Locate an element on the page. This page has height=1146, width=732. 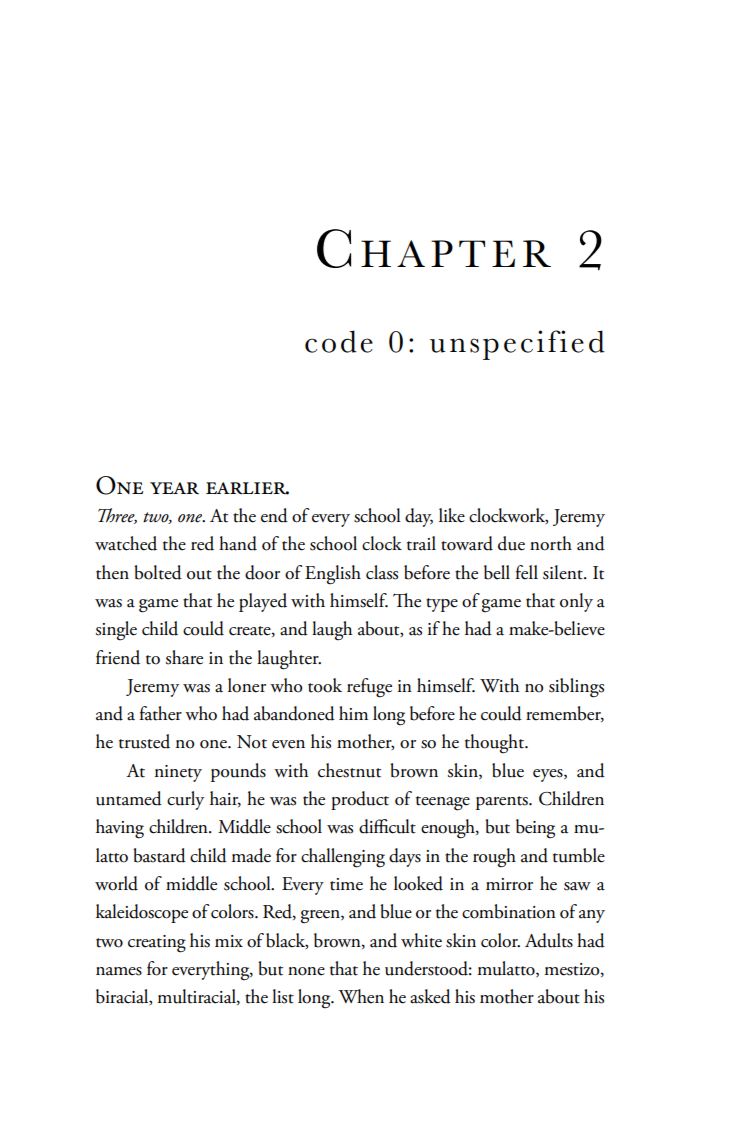
names is located at coordinates (119, 971).
